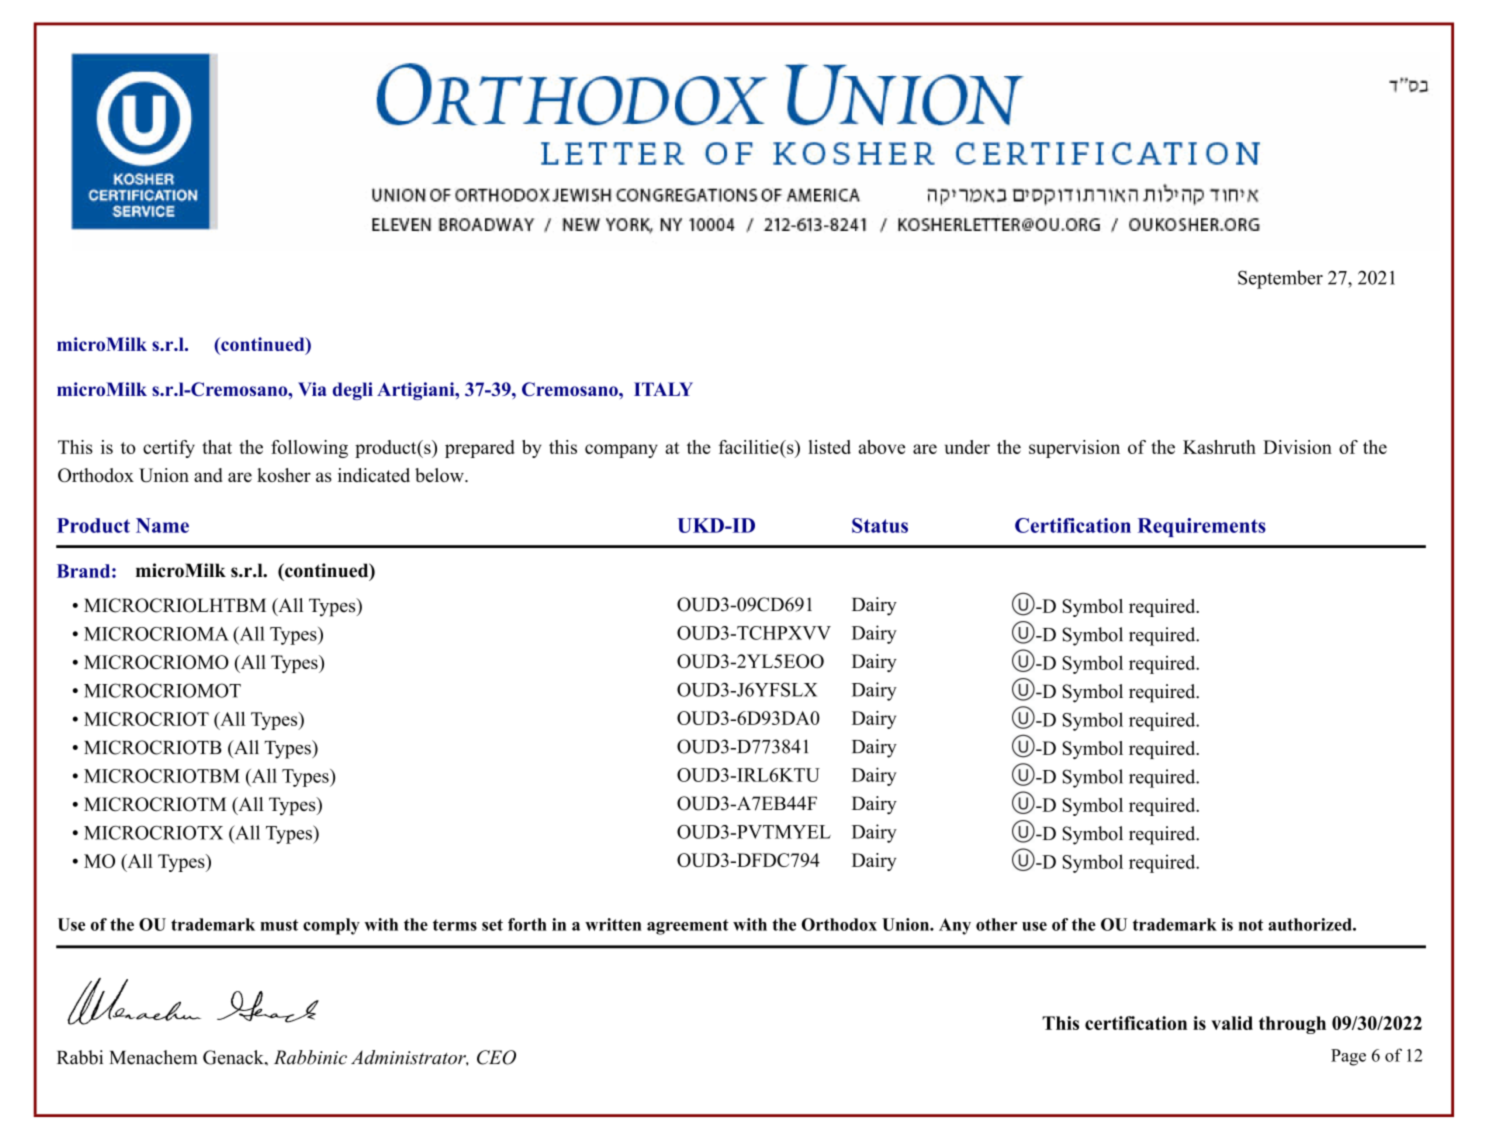 The width and height of the page is (1485, 1148). Describe the element at coordinates (996, 924) in the page. I see `other` at that location.
